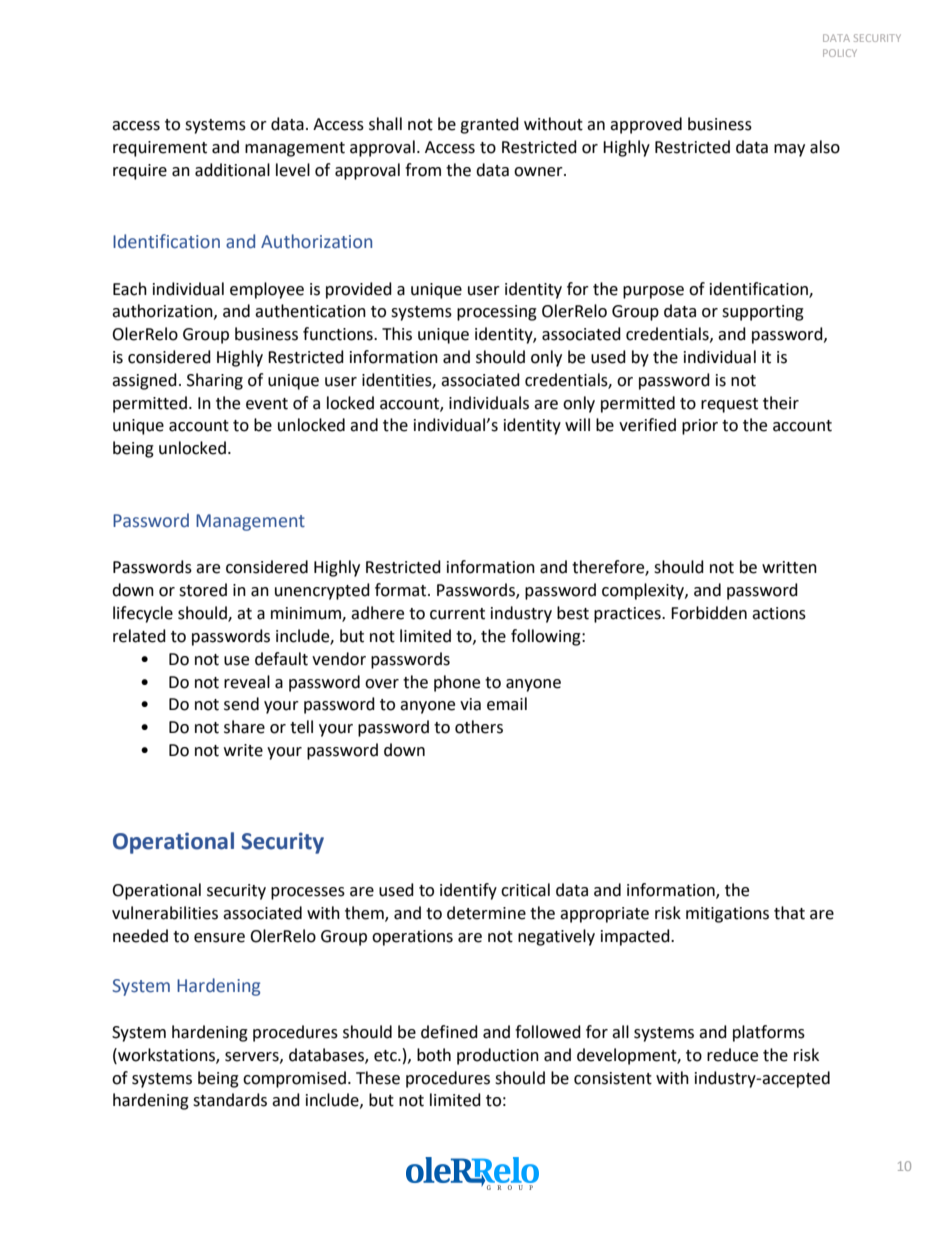  What do you see at coordinates (230, 1100) in the document?
I see `standards` at bounding box center [230, 1100].
